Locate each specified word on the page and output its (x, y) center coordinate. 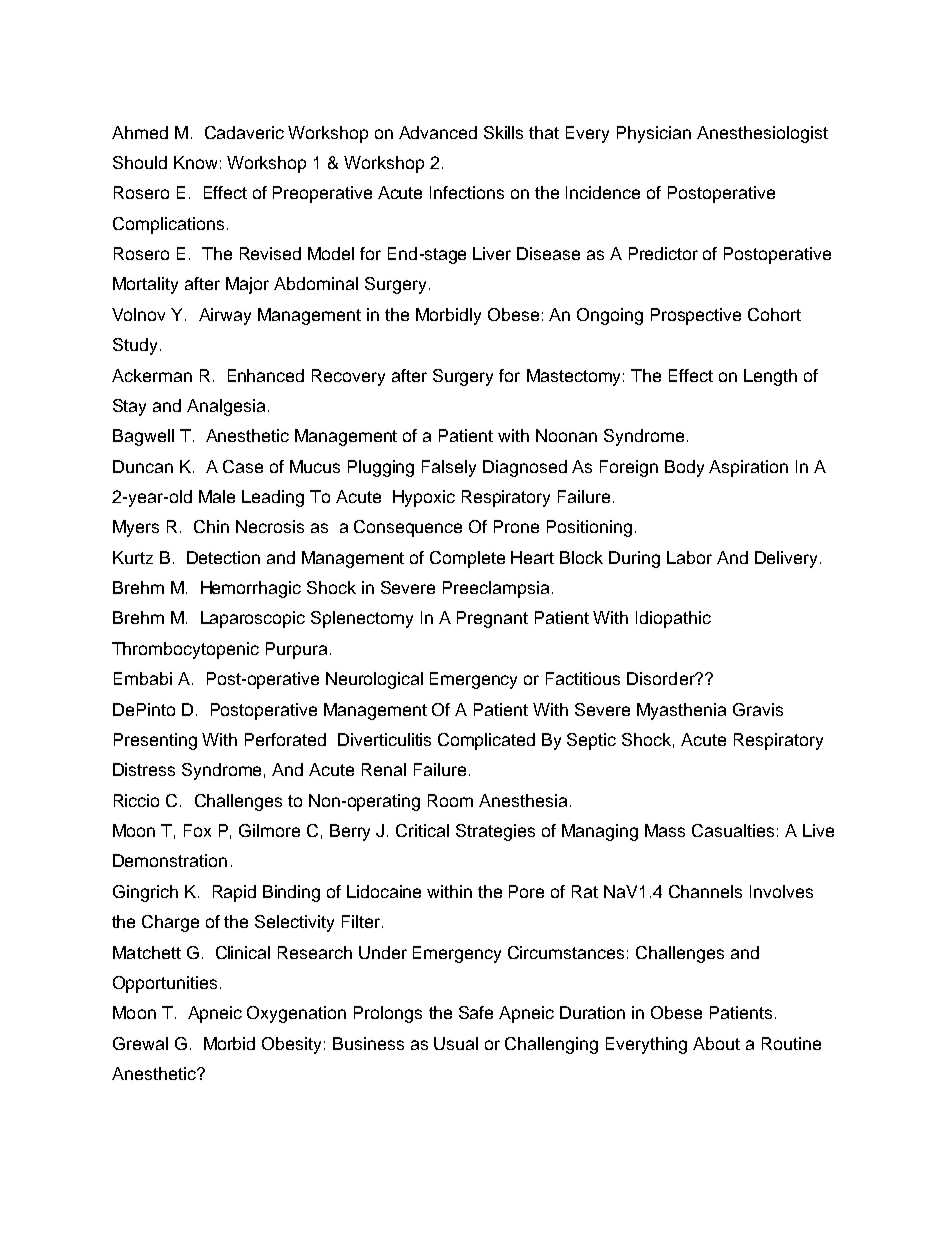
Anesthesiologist (762, 134)
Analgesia (226, 407)
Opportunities (167, 984)
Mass (665, 830)
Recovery (348, 377)
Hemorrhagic (251, 589)
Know (195, 162)
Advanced (438, 132)
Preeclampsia (496, 589)
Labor (689, 557)
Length (770, 377)
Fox (197, 830)
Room (450, 800)
